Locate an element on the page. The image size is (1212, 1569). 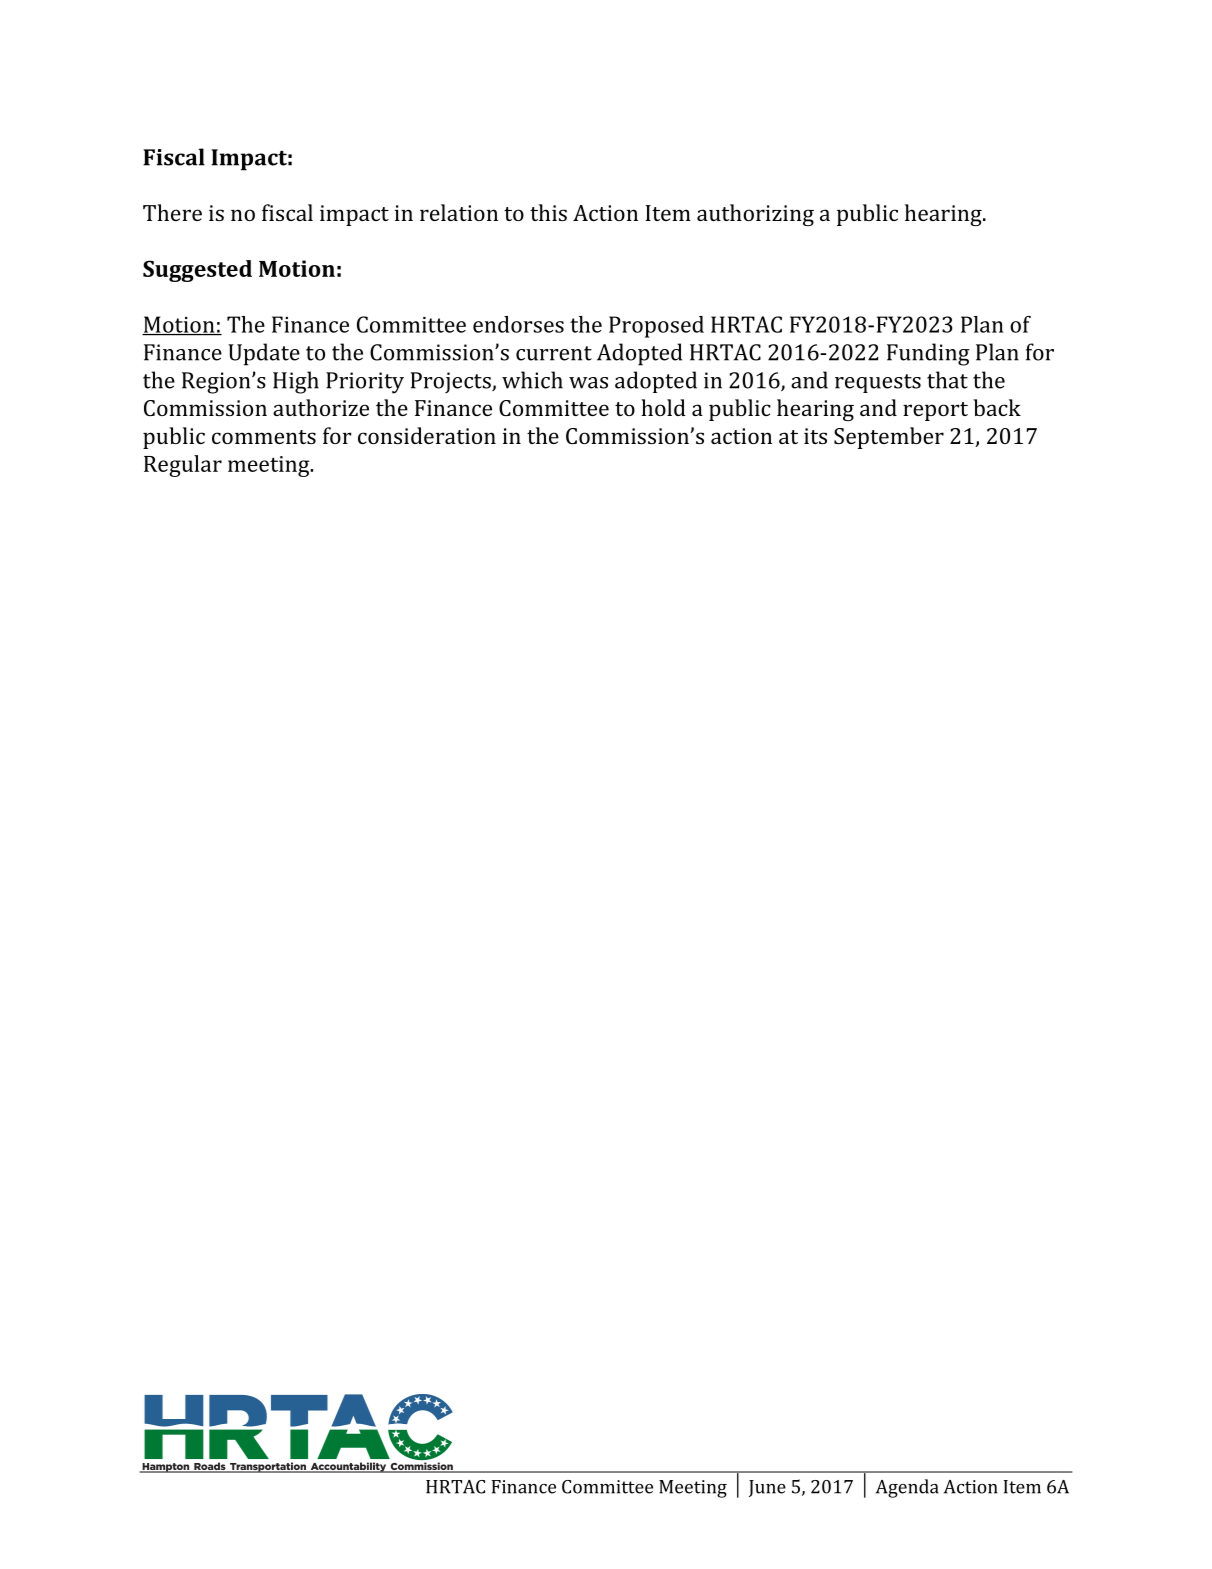
comments is located at coordinates (264, 437).
